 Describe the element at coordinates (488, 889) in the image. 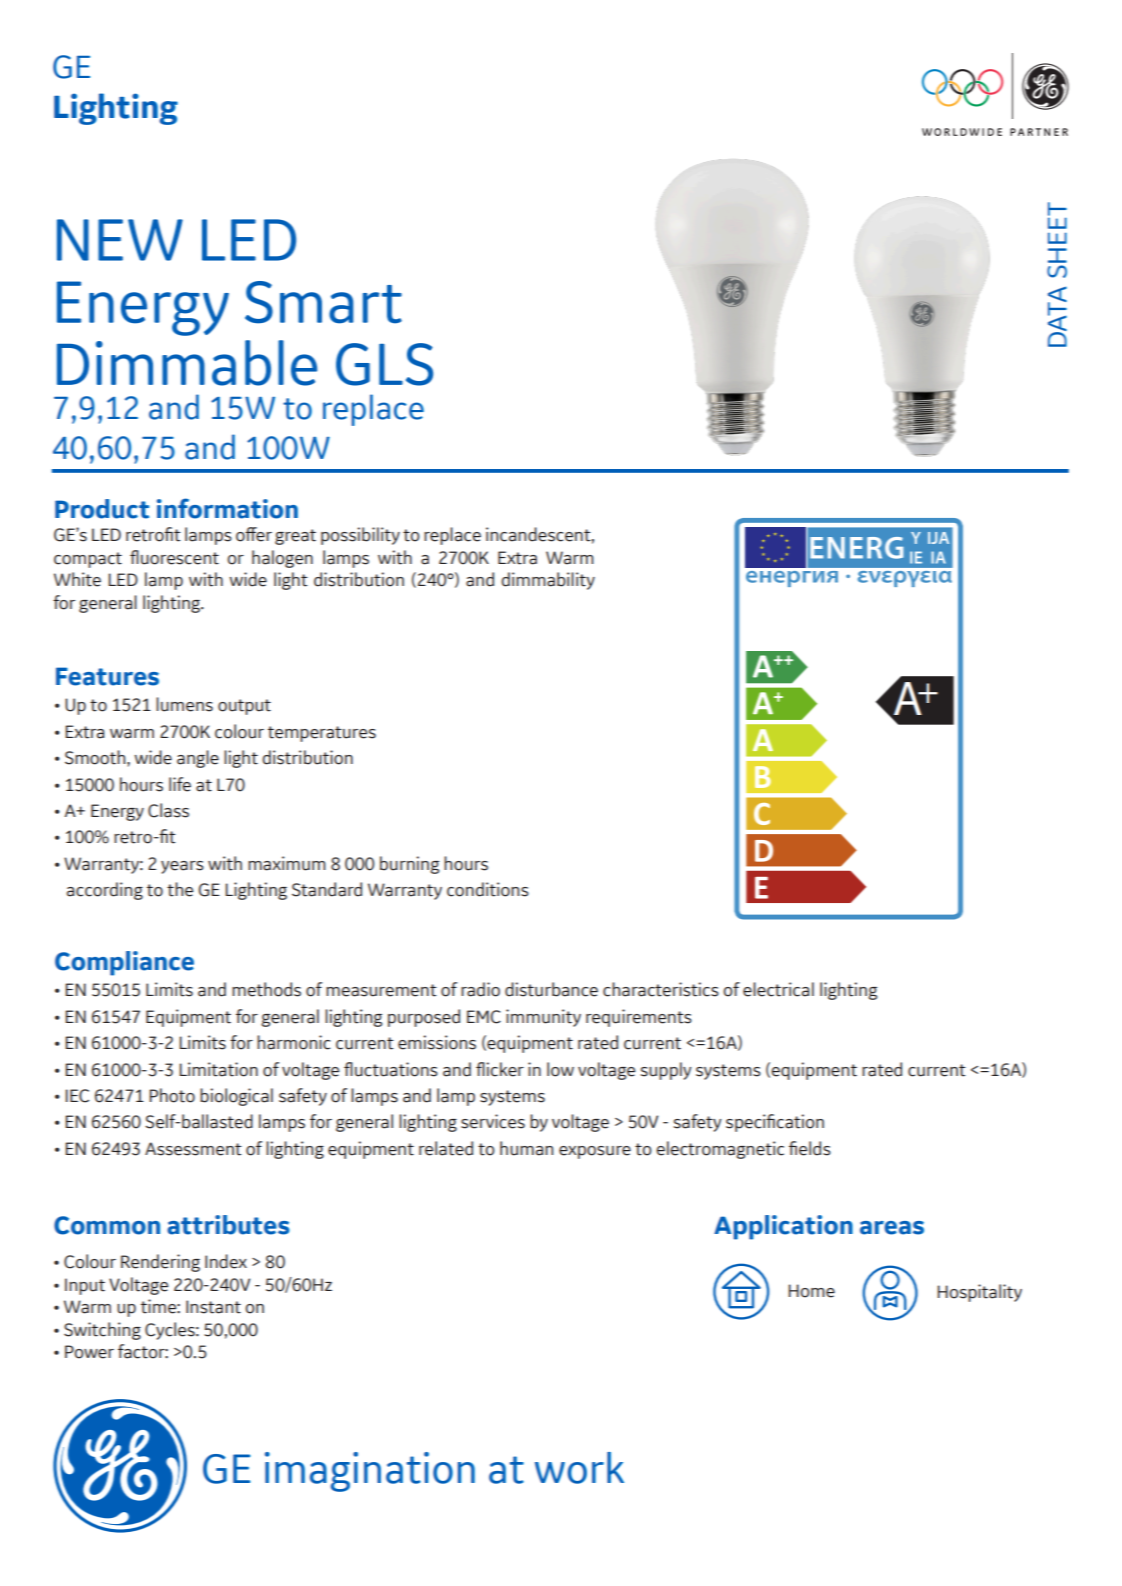

I see `conditions` at that location.
